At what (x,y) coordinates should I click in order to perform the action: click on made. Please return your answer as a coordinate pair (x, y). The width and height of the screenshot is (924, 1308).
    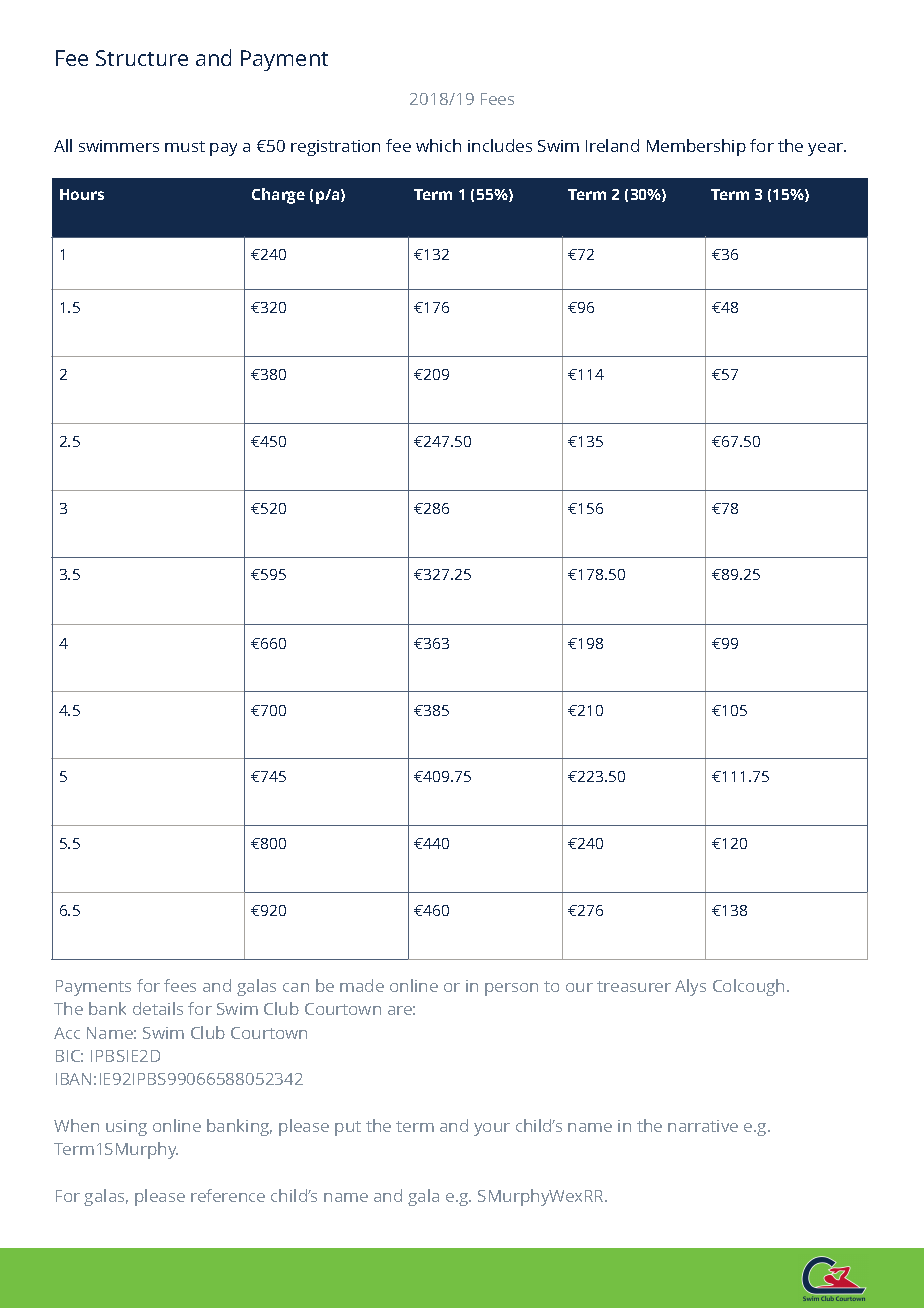
    Looking at the image, I should click on (362, 985).
